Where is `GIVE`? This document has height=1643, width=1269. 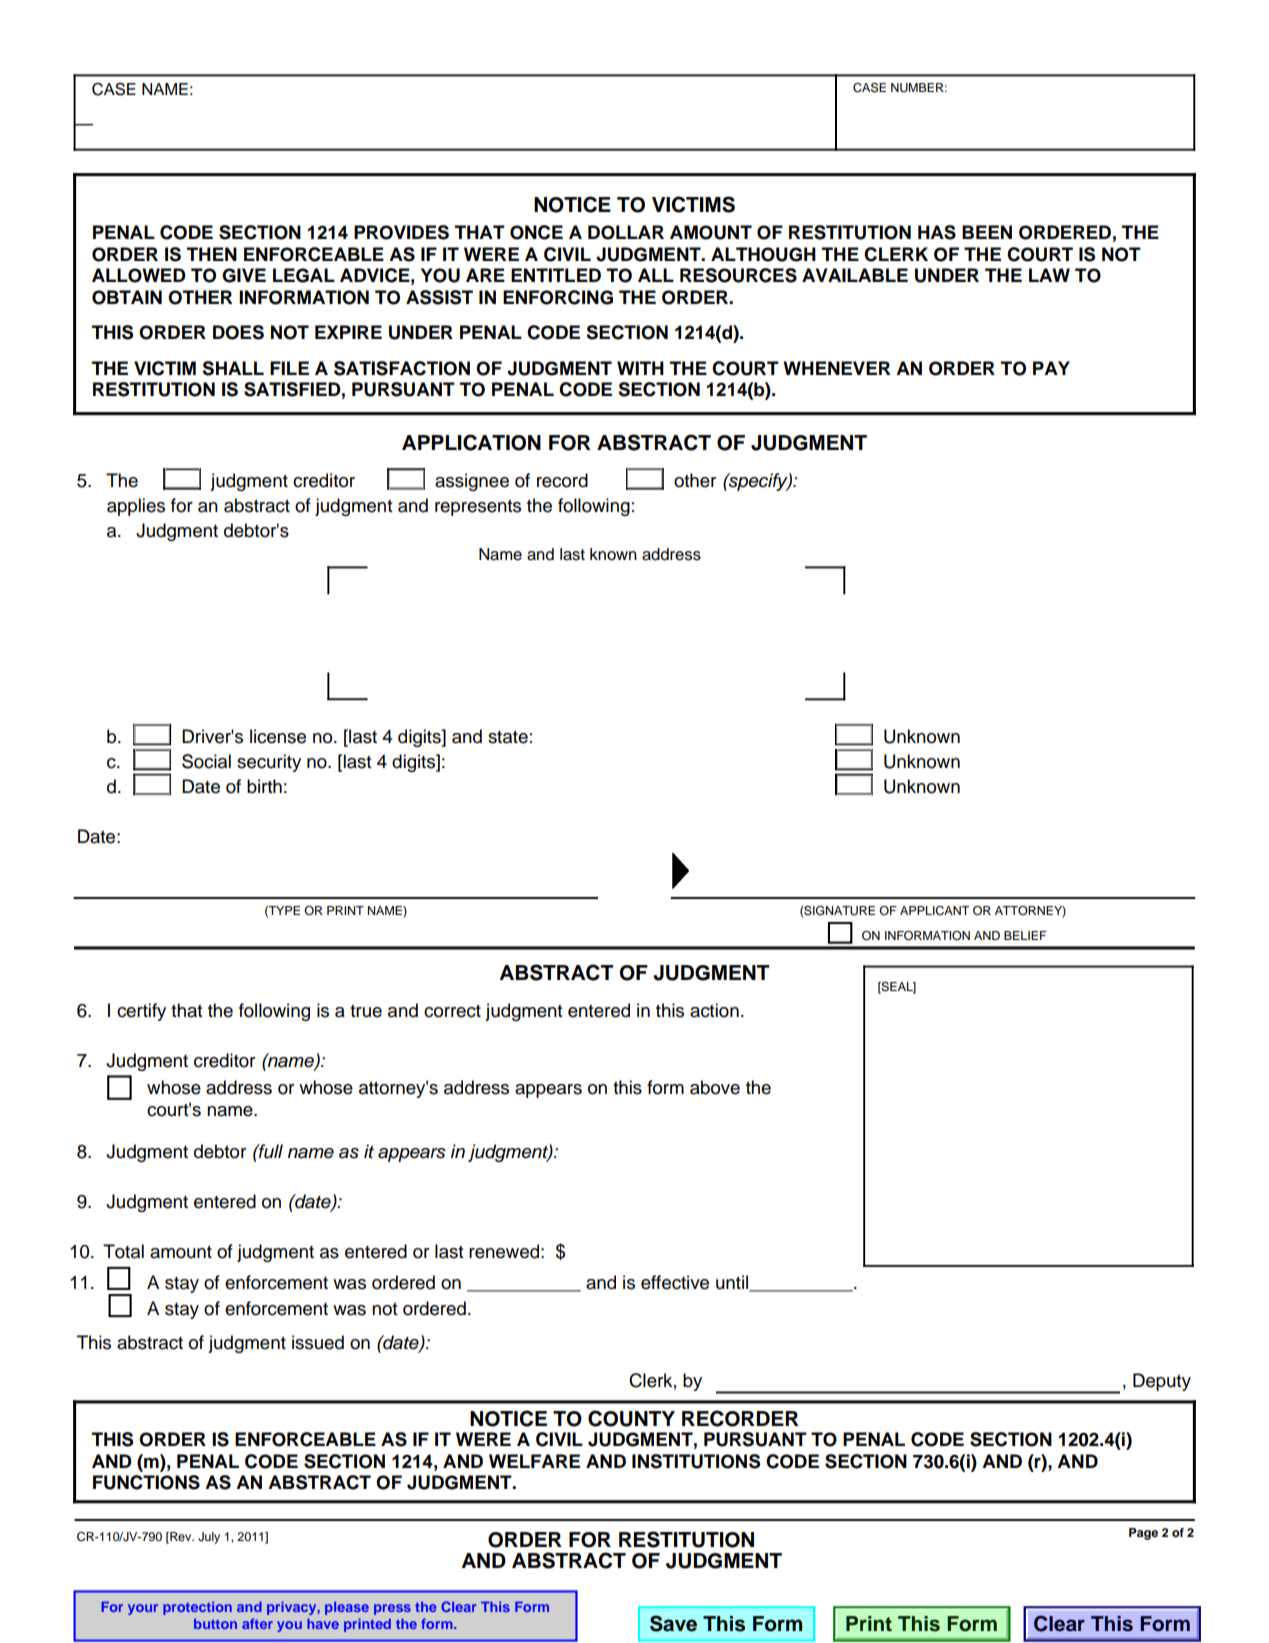 GIVE is located at coordinates (244, 275).
